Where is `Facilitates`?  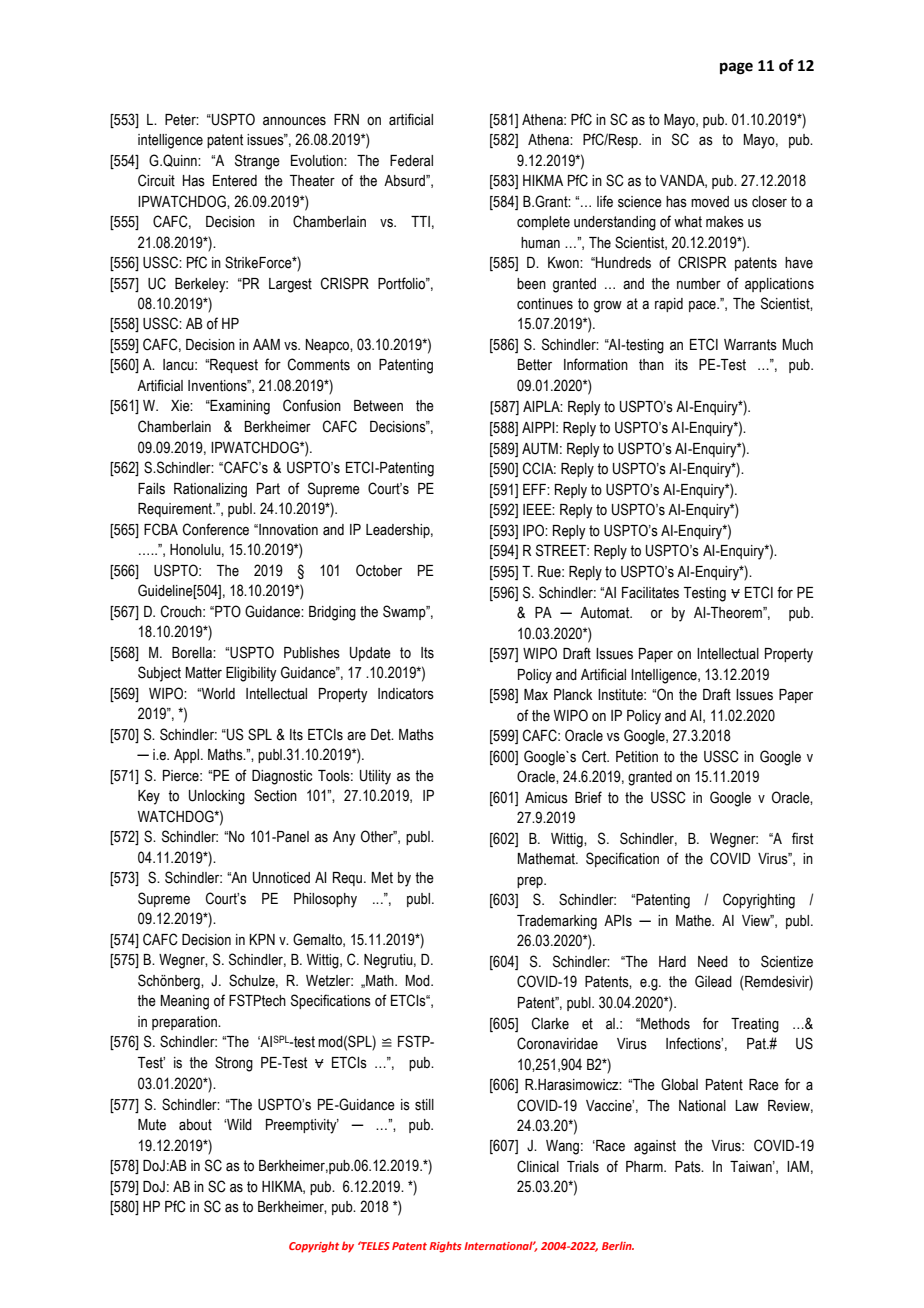
Facilitates is located at coordinates (650, 593).
